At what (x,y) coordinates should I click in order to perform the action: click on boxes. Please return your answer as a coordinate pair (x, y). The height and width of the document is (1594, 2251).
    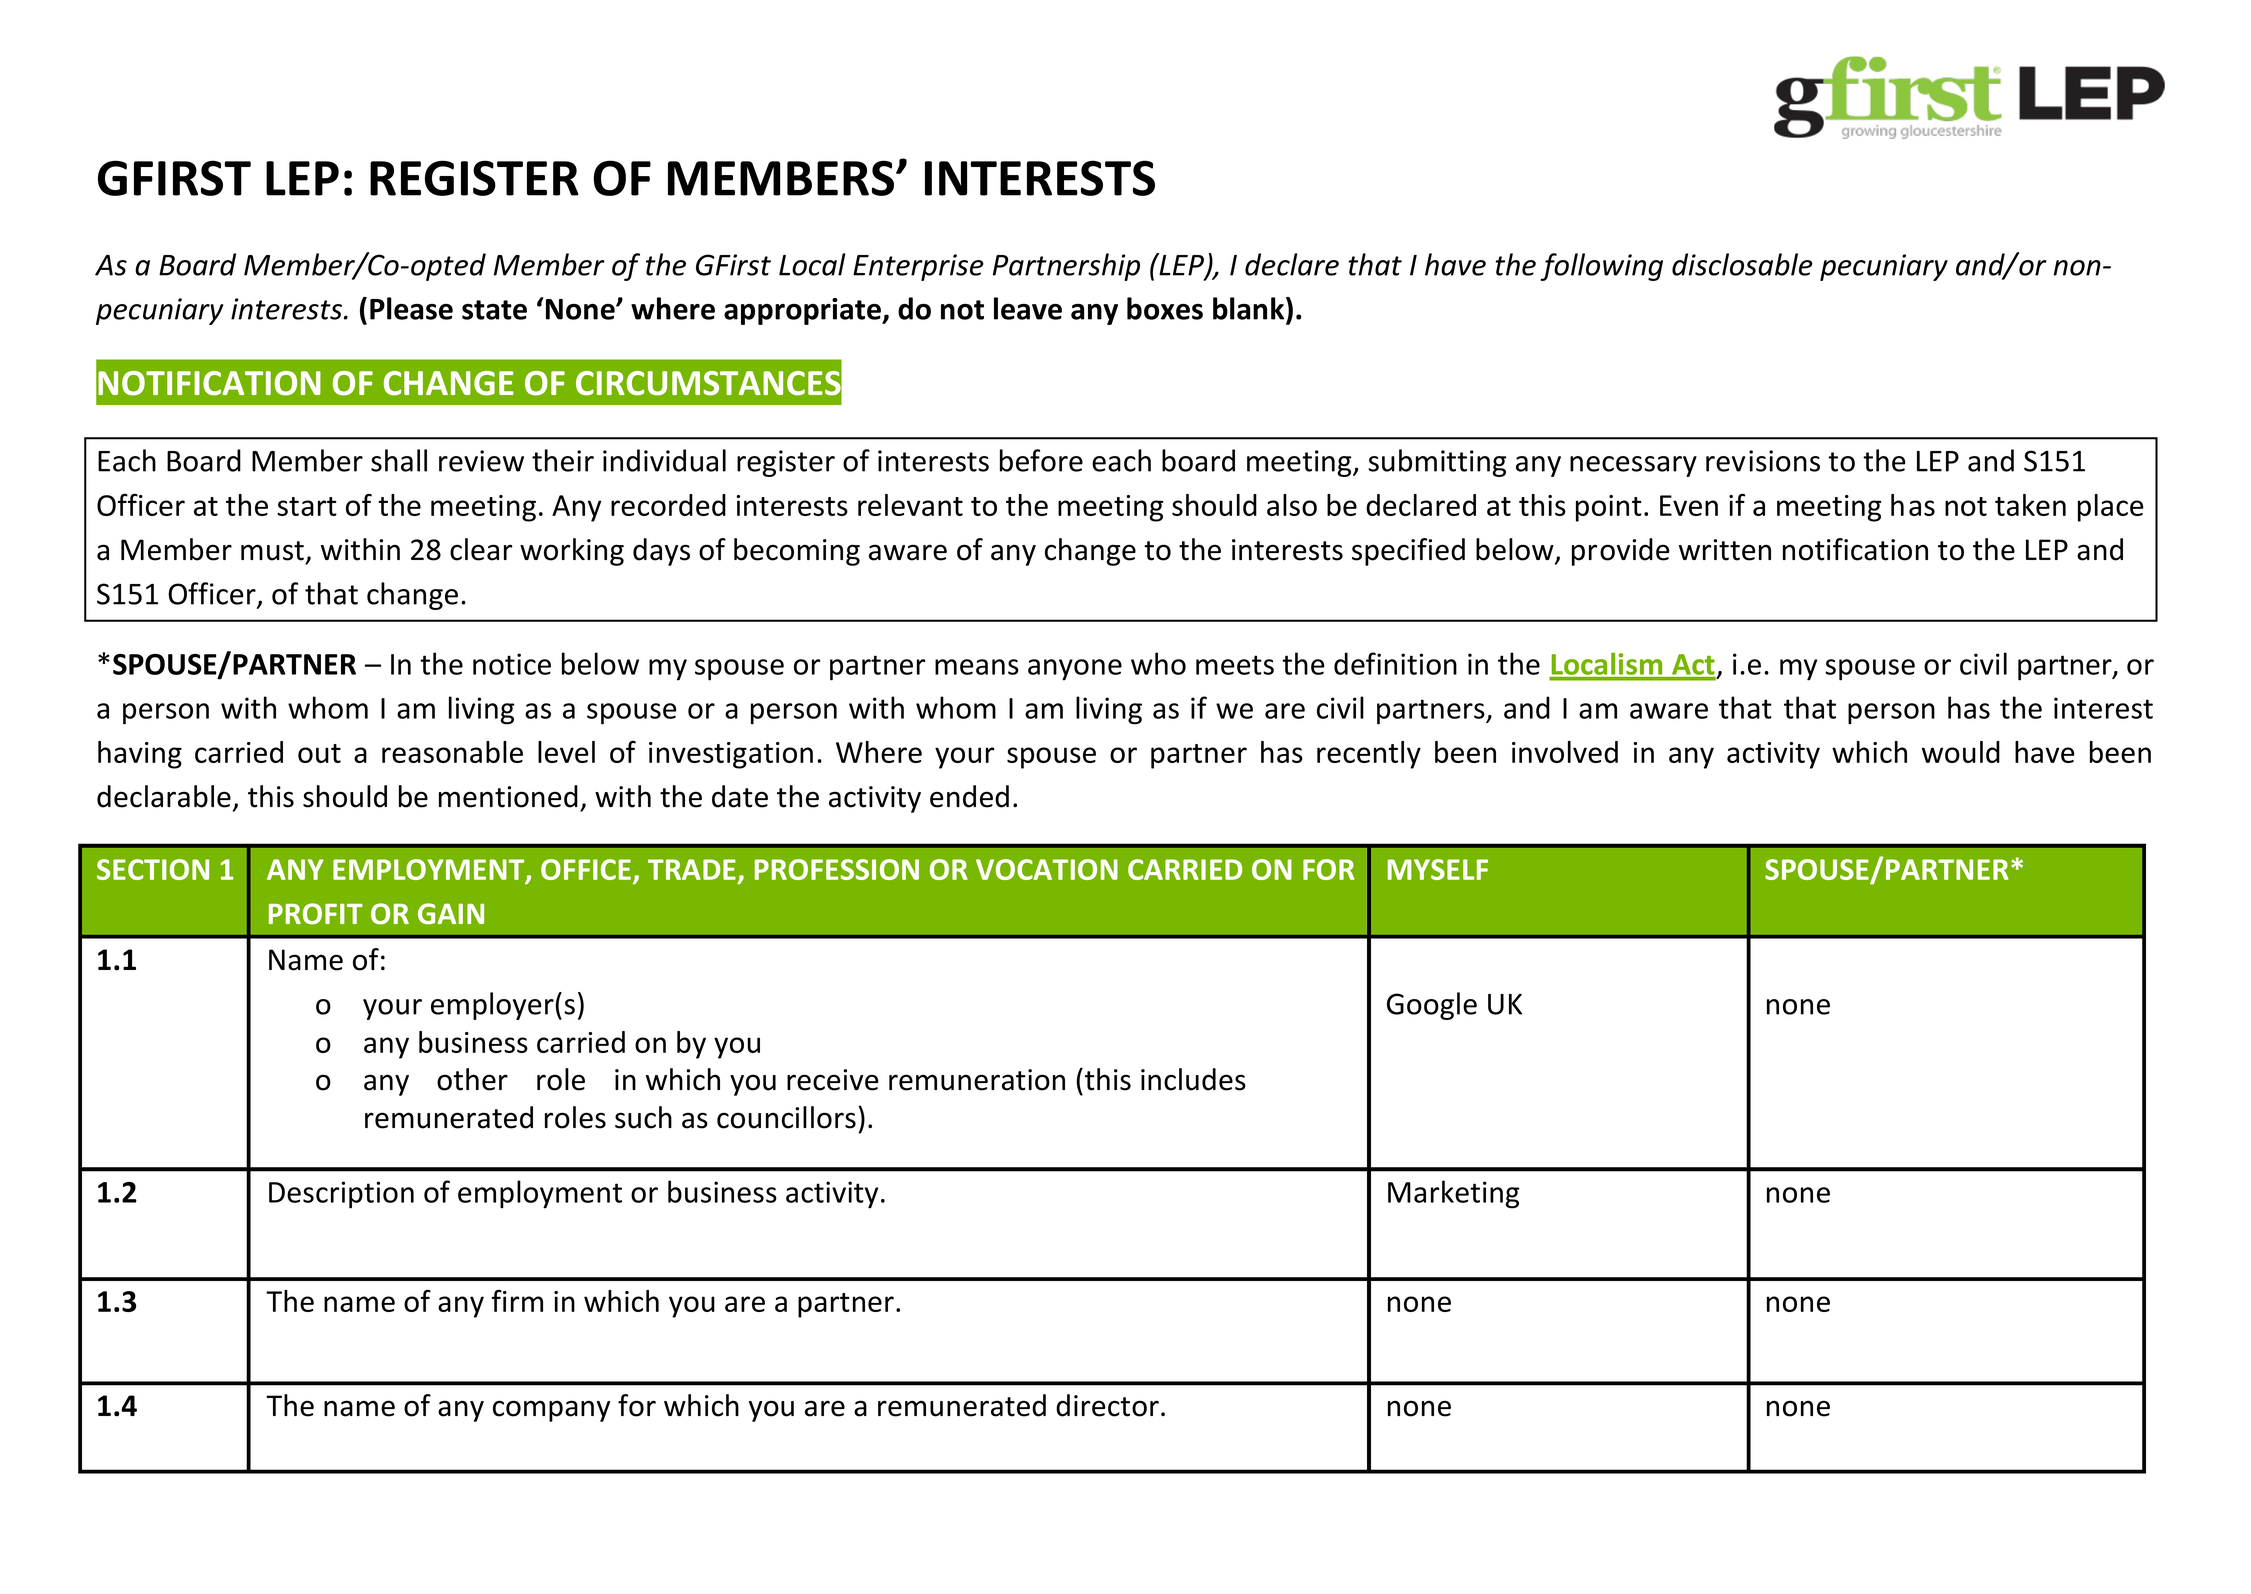
    Looking at the image, I should click on (1165, 308).
